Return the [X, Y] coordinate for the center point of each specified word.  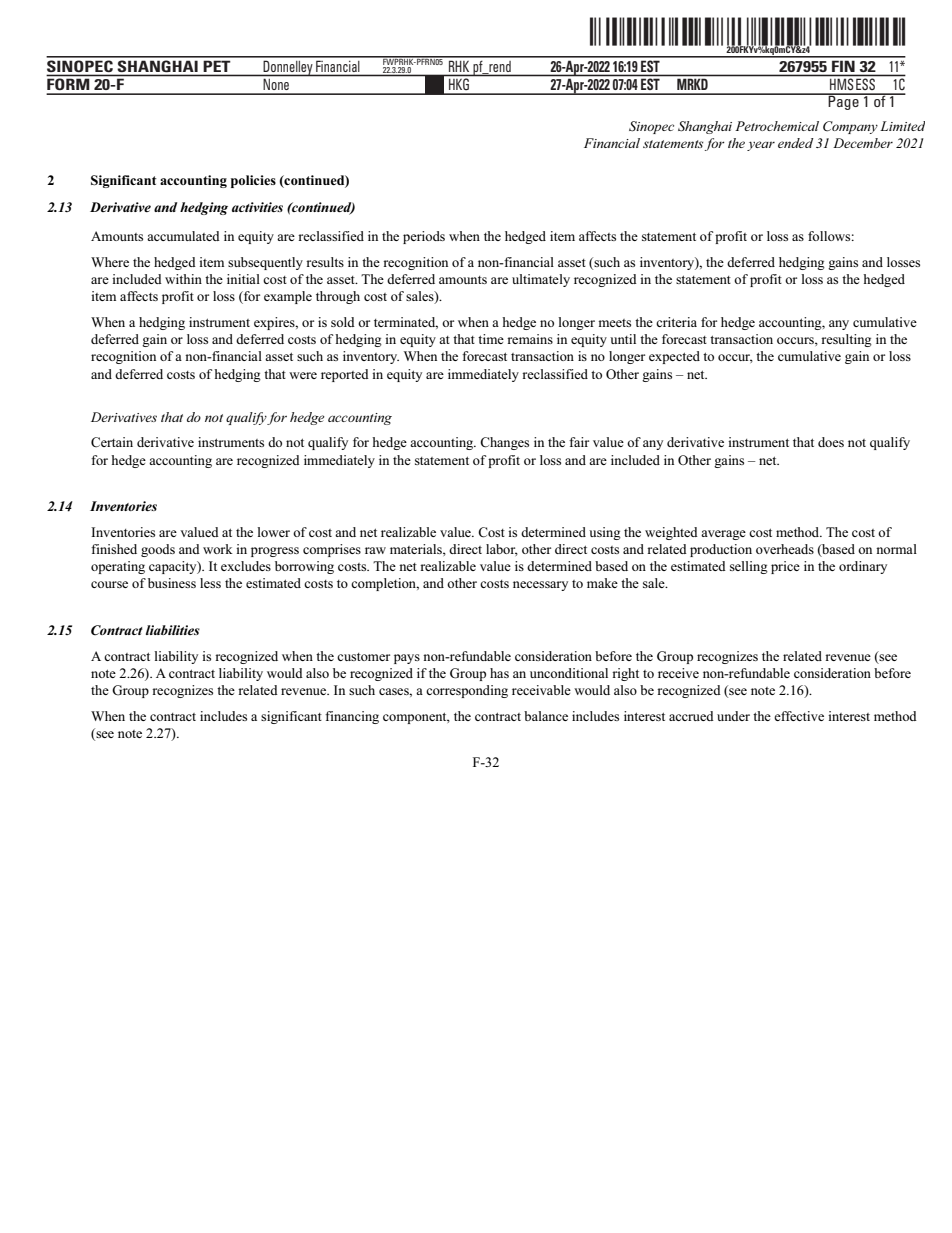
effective [799, 716]
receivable [541, 690]
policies [253, 181]
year [761, 146]
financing [352, 717]
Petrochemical [777, 126]
